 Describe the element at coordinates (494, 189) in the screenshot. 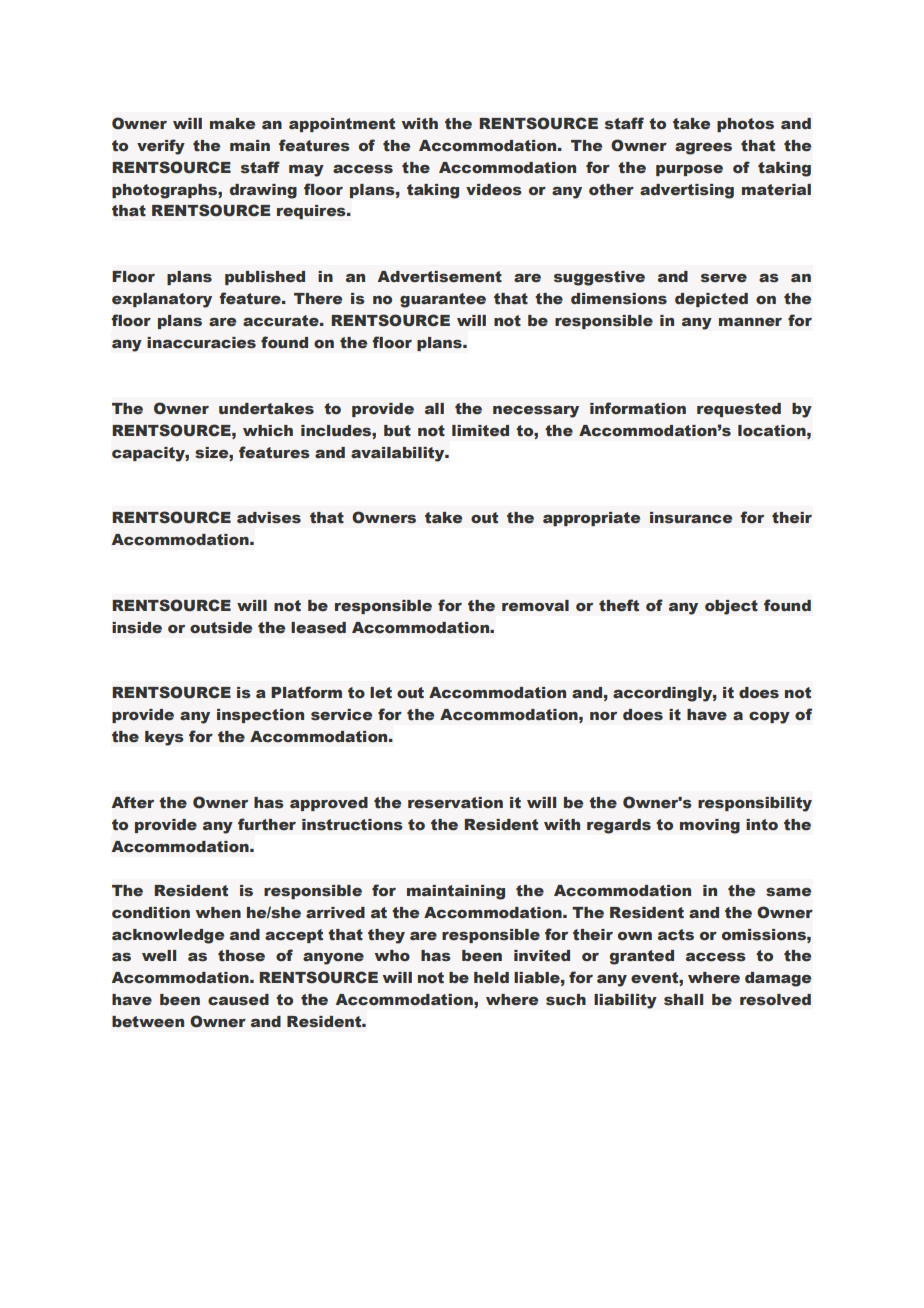

I see `videos` at that location.
